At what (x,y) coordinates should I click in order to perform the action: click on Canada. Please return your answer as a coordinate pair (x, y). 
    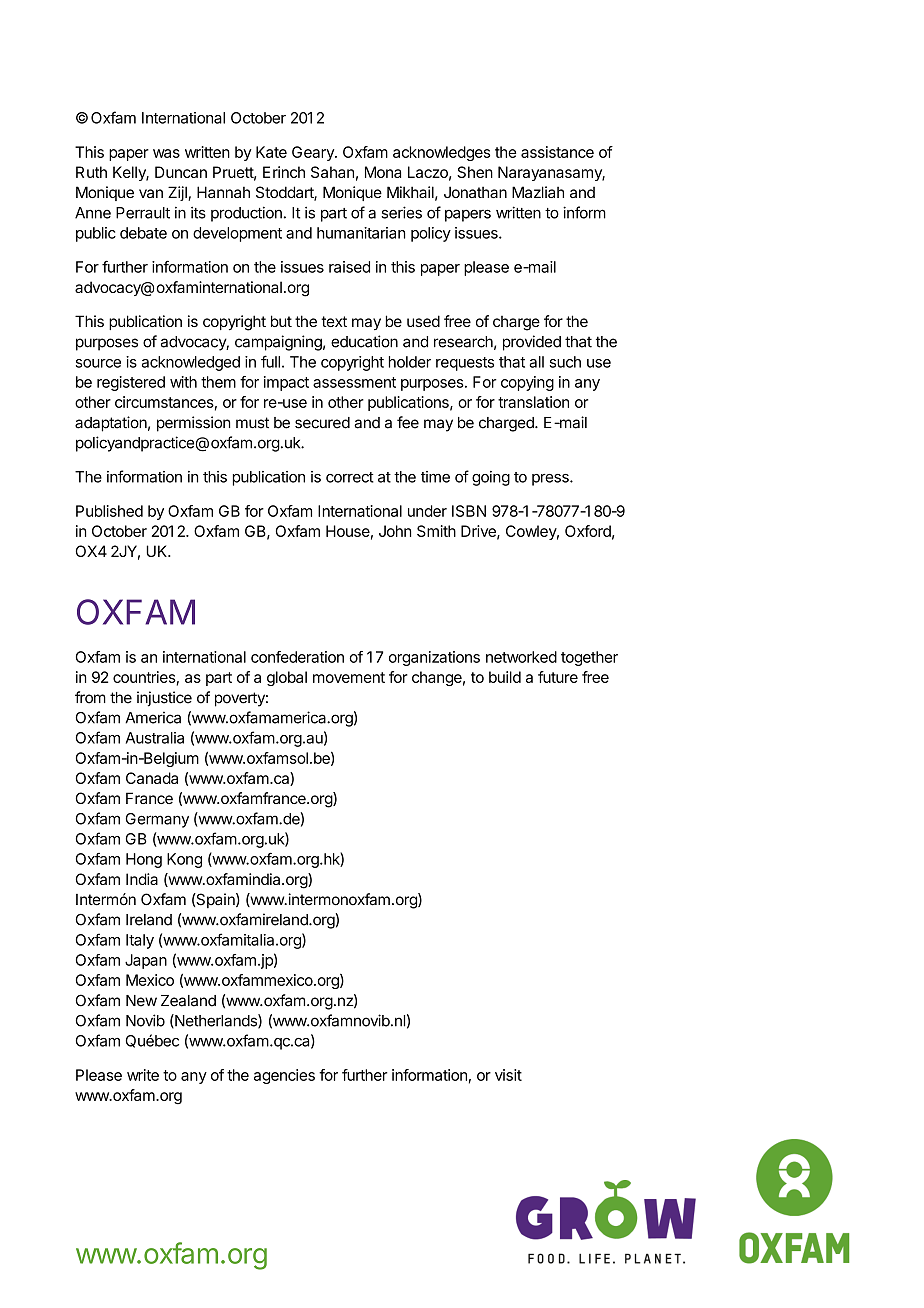
    Looking at the image, I should click on (152, 778).
